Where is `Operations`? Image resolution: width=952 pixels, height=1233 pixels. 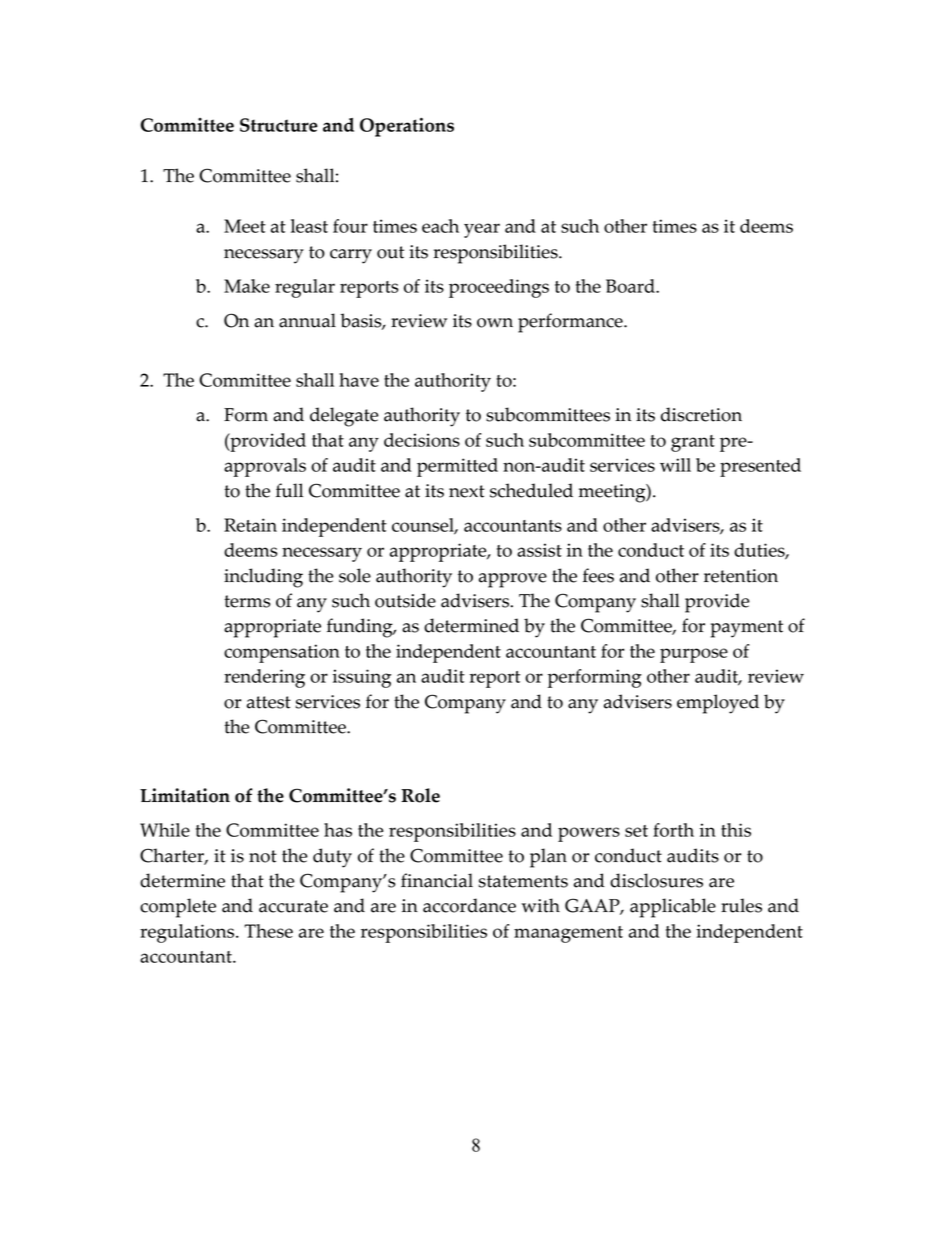
Operations is located at coordinates (407, 127).
